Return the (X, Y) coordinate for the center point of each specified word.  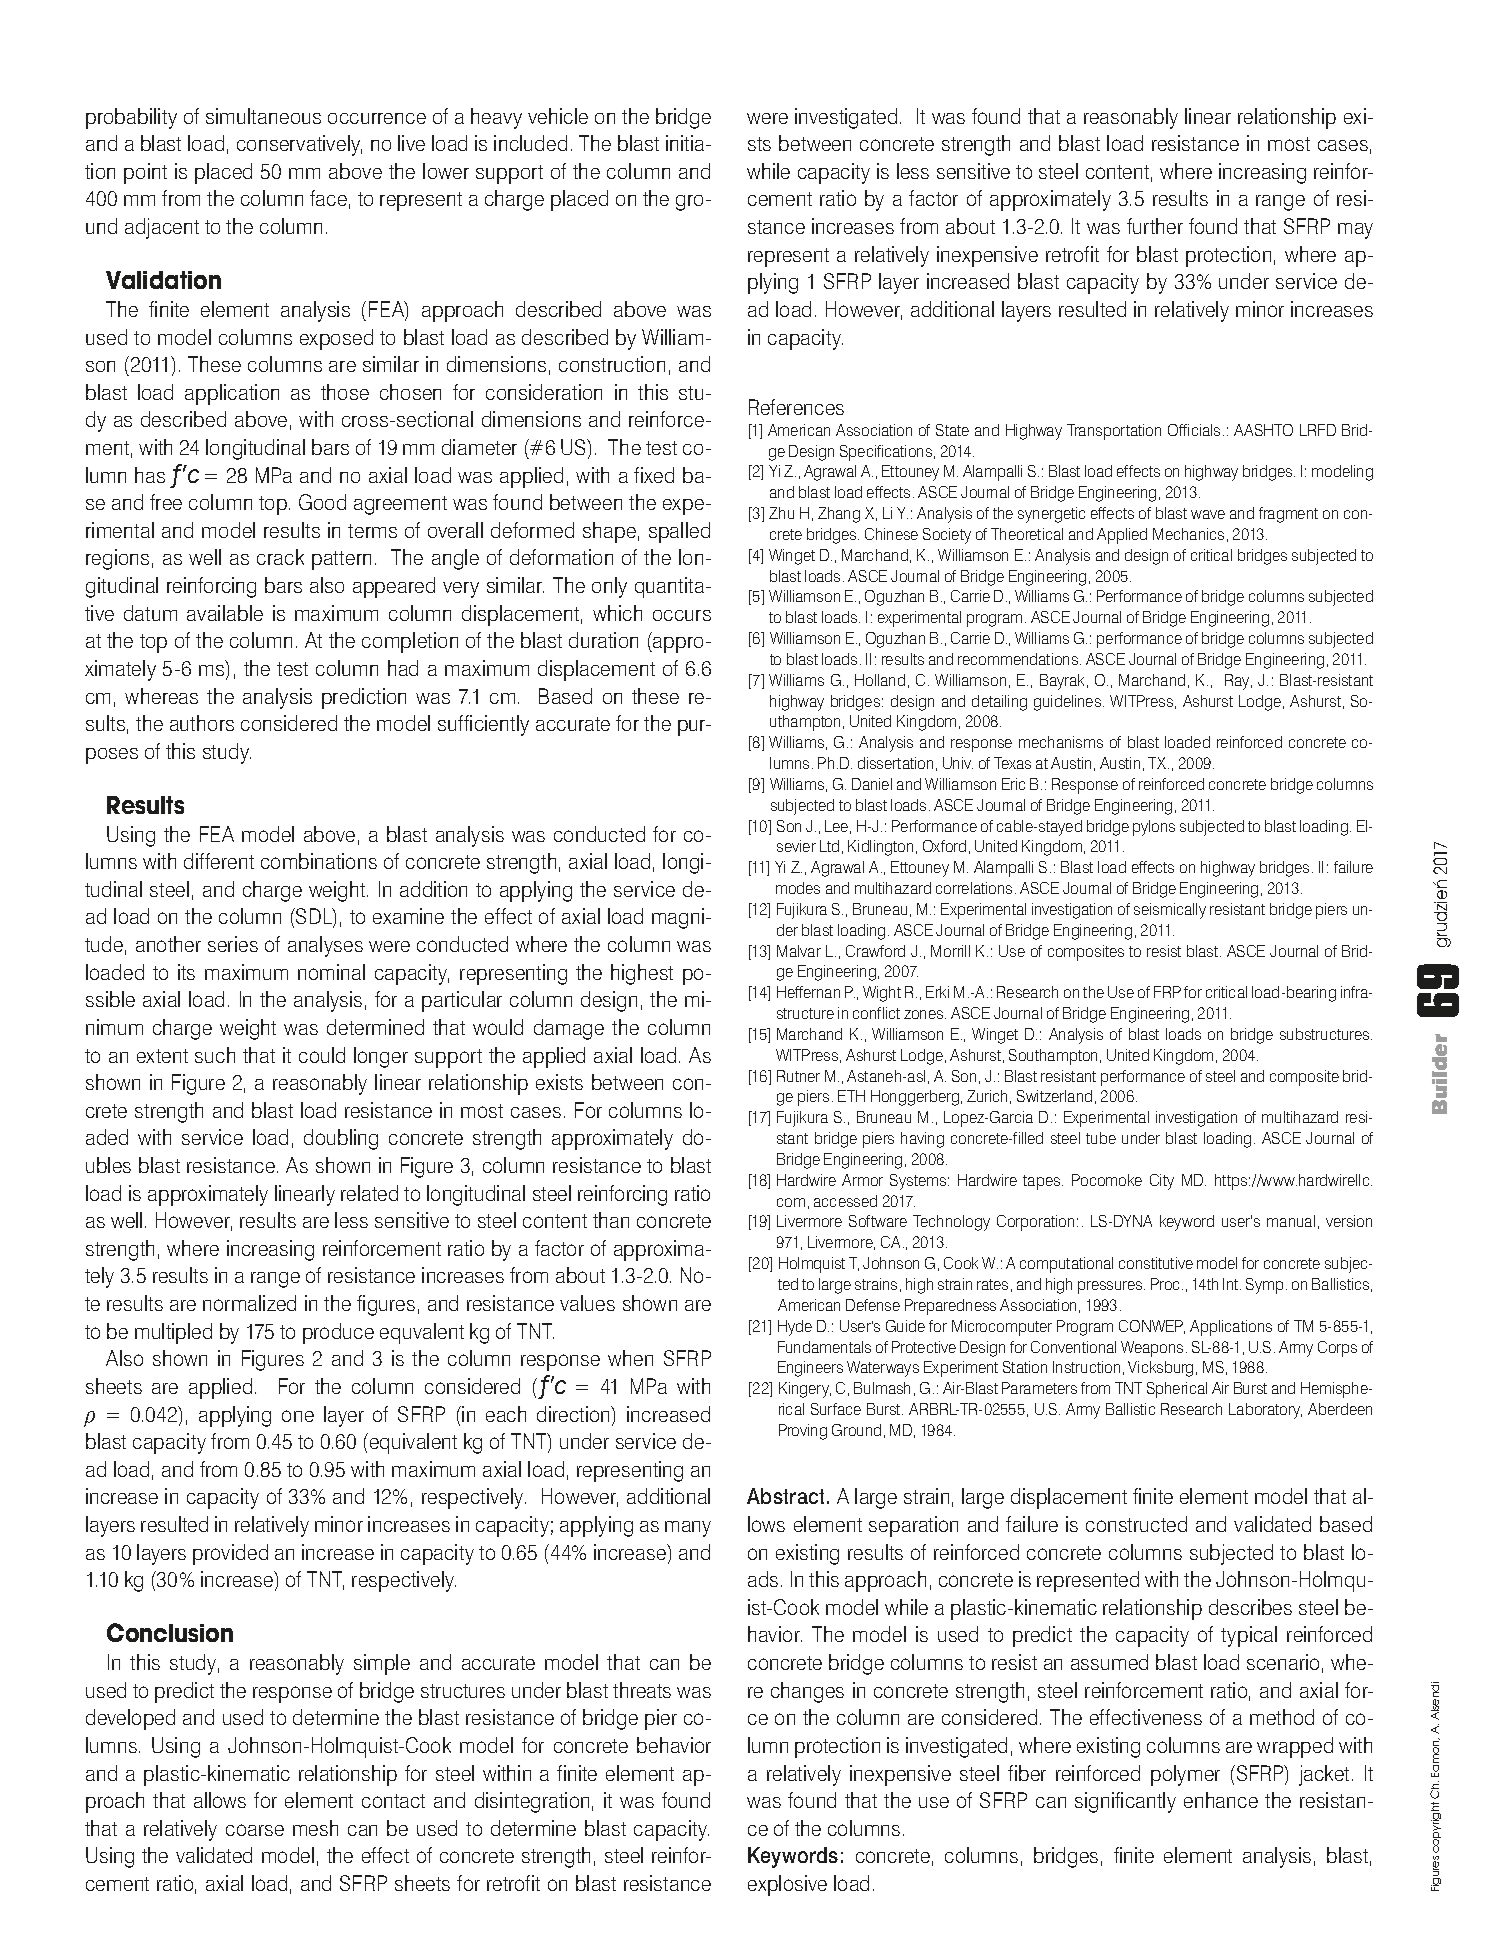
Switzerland (1054, 1096)
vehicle (558, 116)
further (1155, 226)
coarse (255, 1830)
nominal (331, 972)
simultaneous (263, 116)
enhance (1221, 1800)
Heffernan (808, 992)
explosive (787, 1885)
